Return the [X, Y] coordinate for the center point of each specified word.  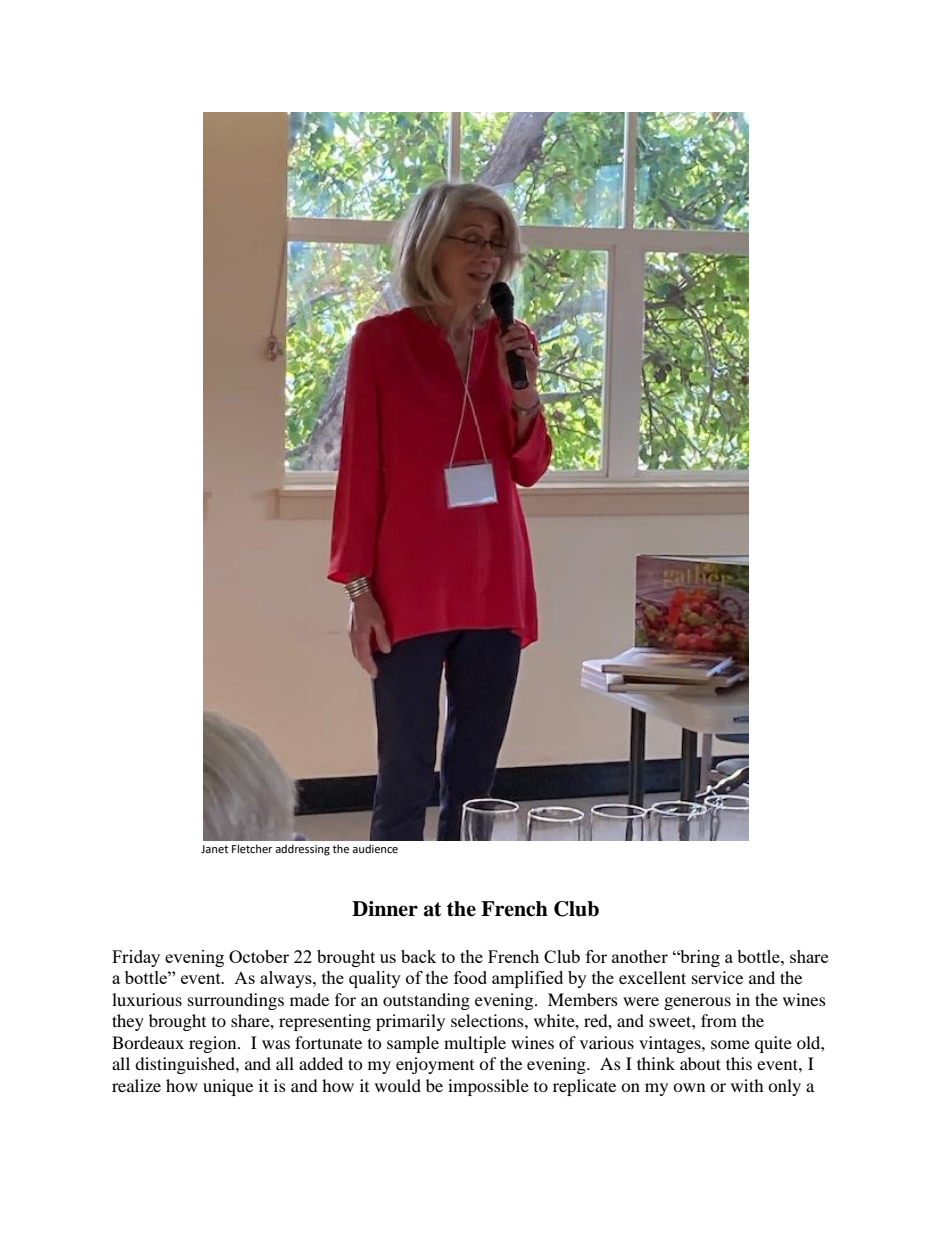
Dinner [385, 909]
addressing [302, 850]
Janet [214, 849]
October [259, 956]
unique [228, 1087]
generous [697, 1003]
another [640, 956]
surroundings [236, 1001]
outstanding [426, 1001]
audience [375, 849]
